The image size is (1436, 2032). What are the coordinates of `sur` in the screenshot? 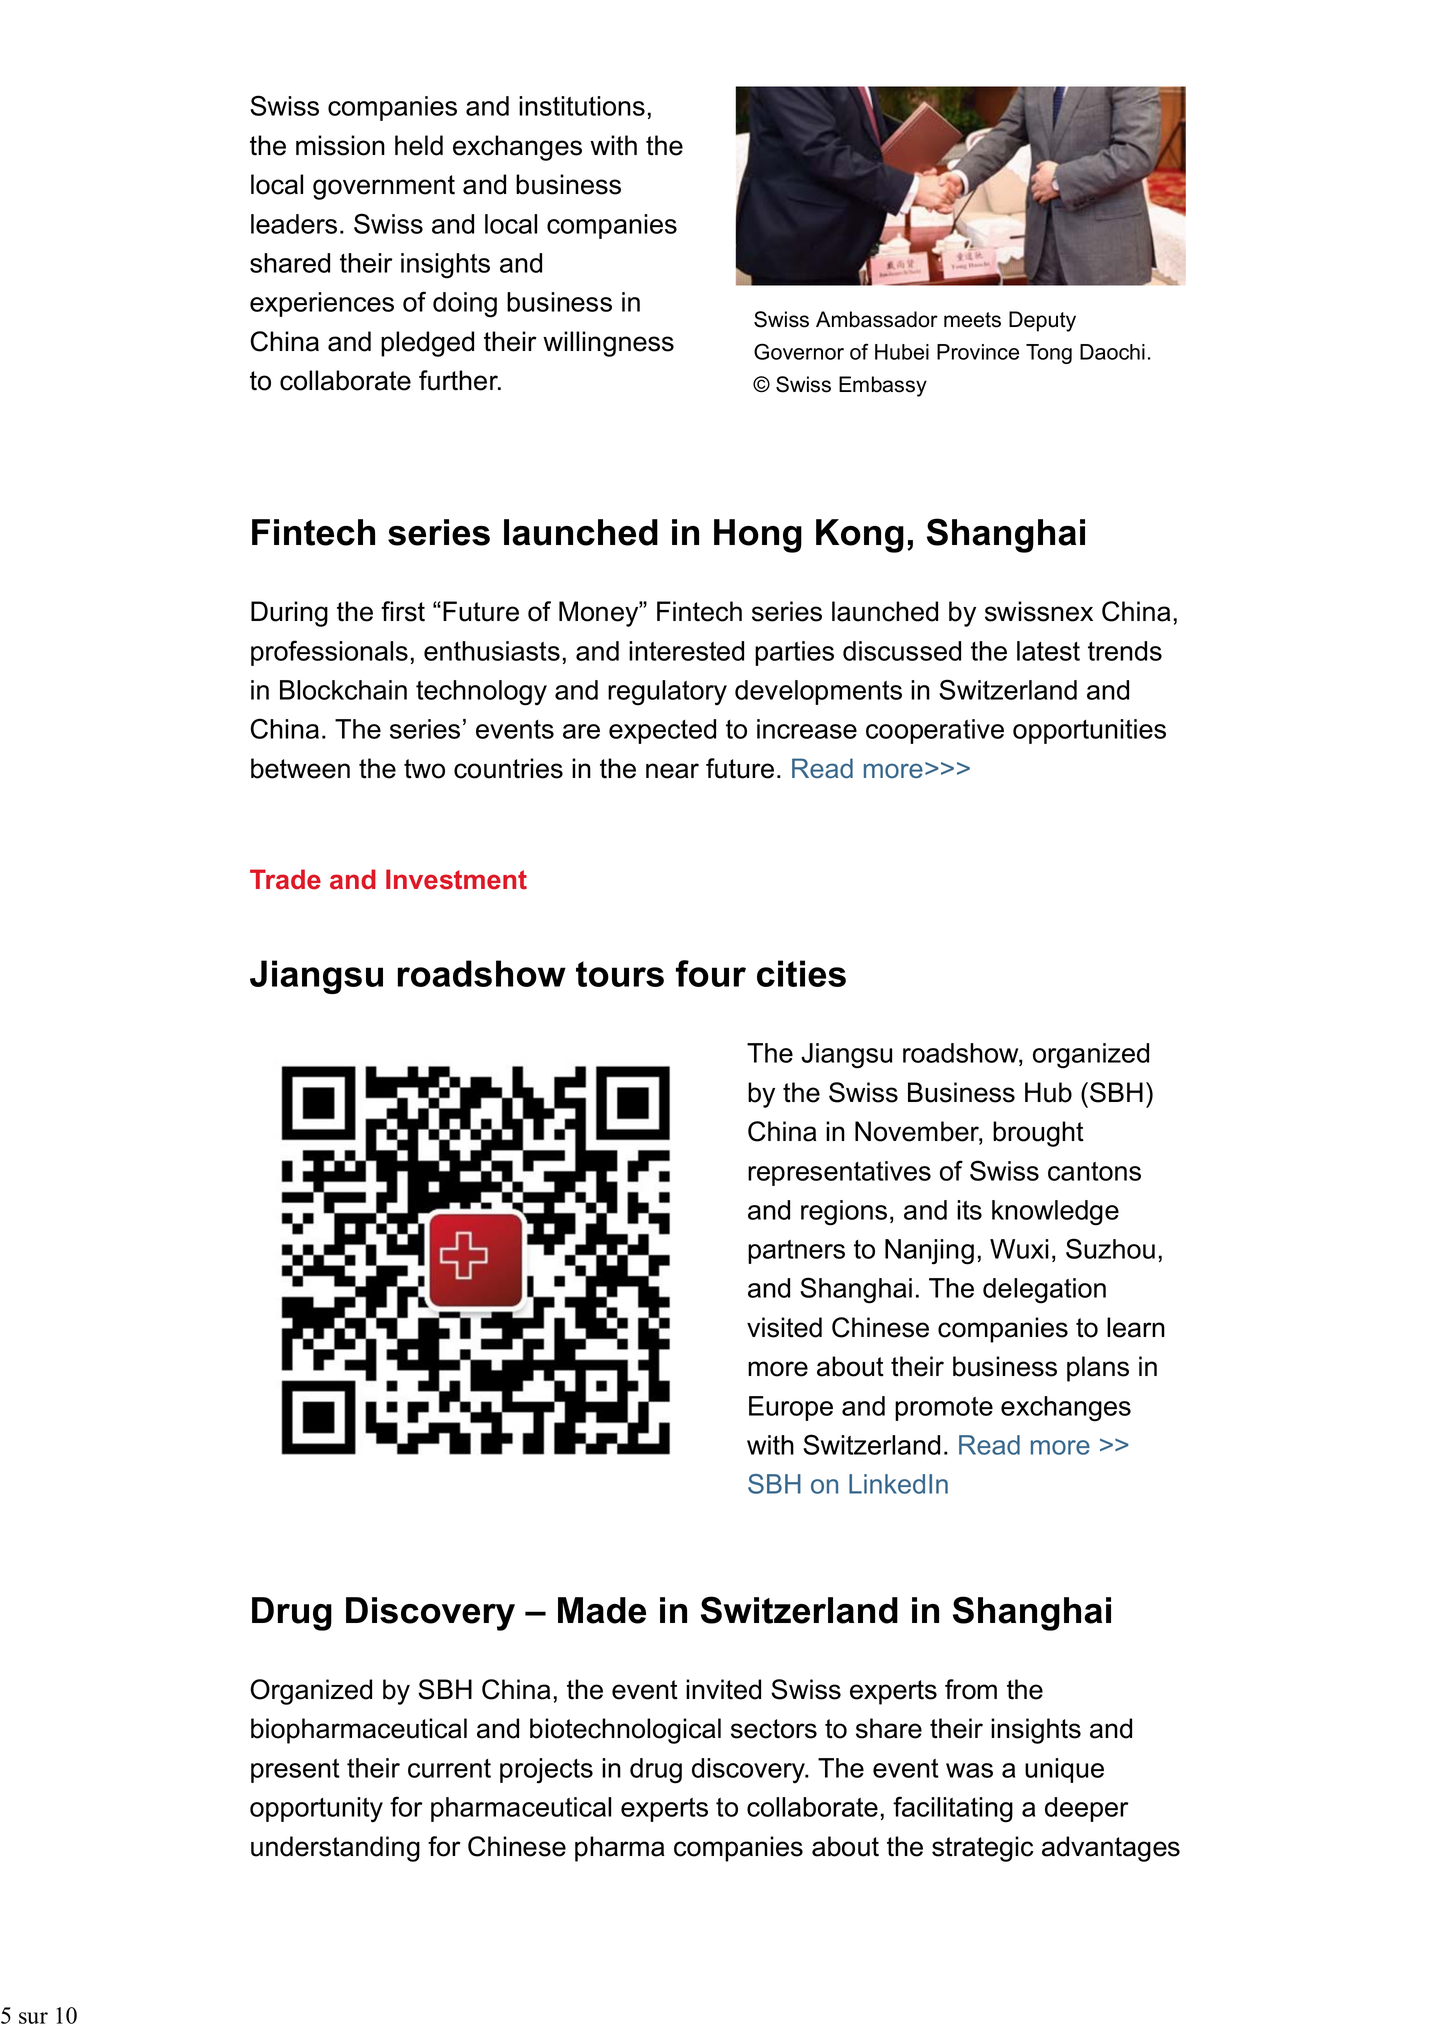 It's located at (33, 2018).
